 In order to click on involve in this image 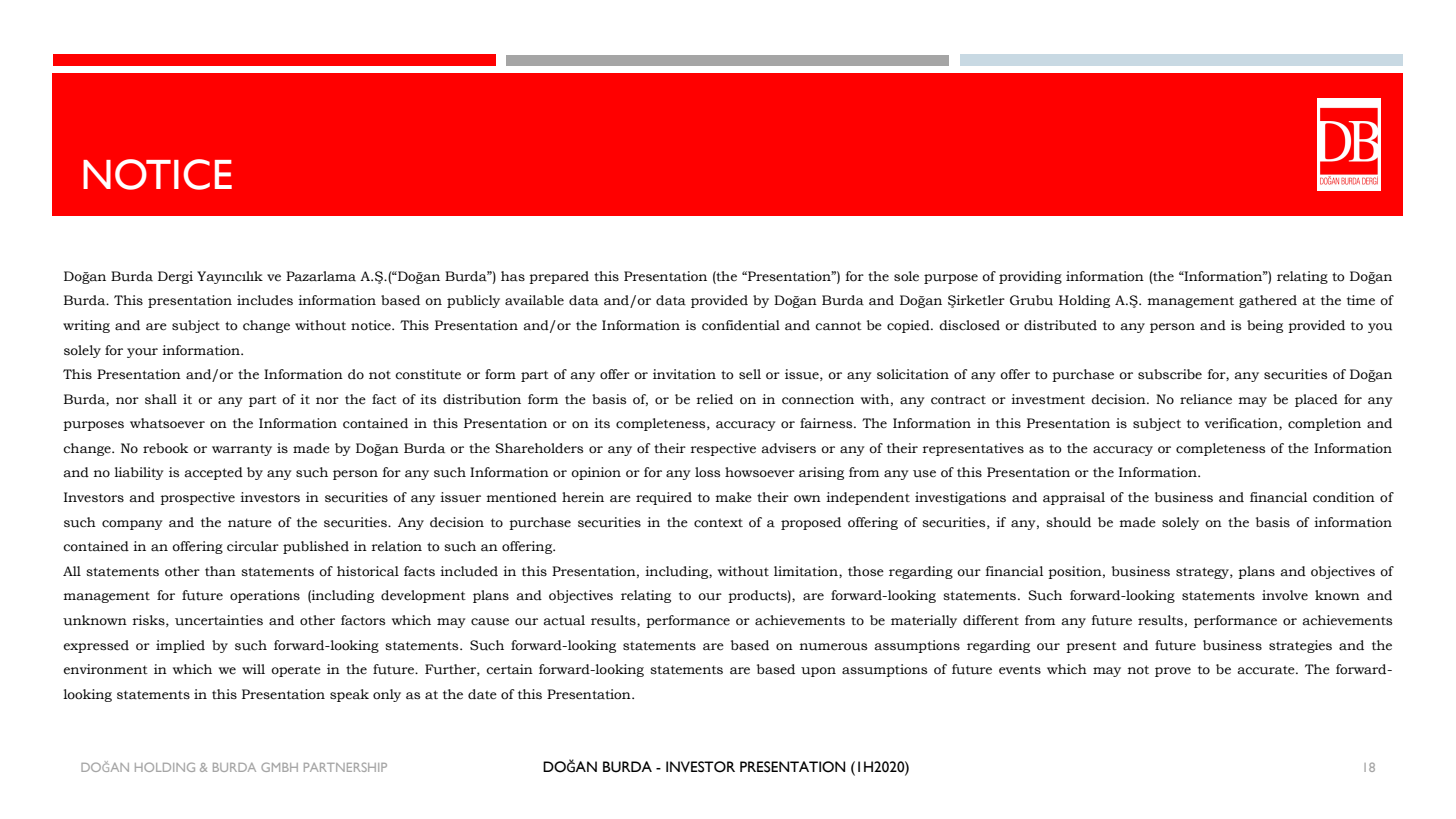, I will do `click(1285, 595)`.
